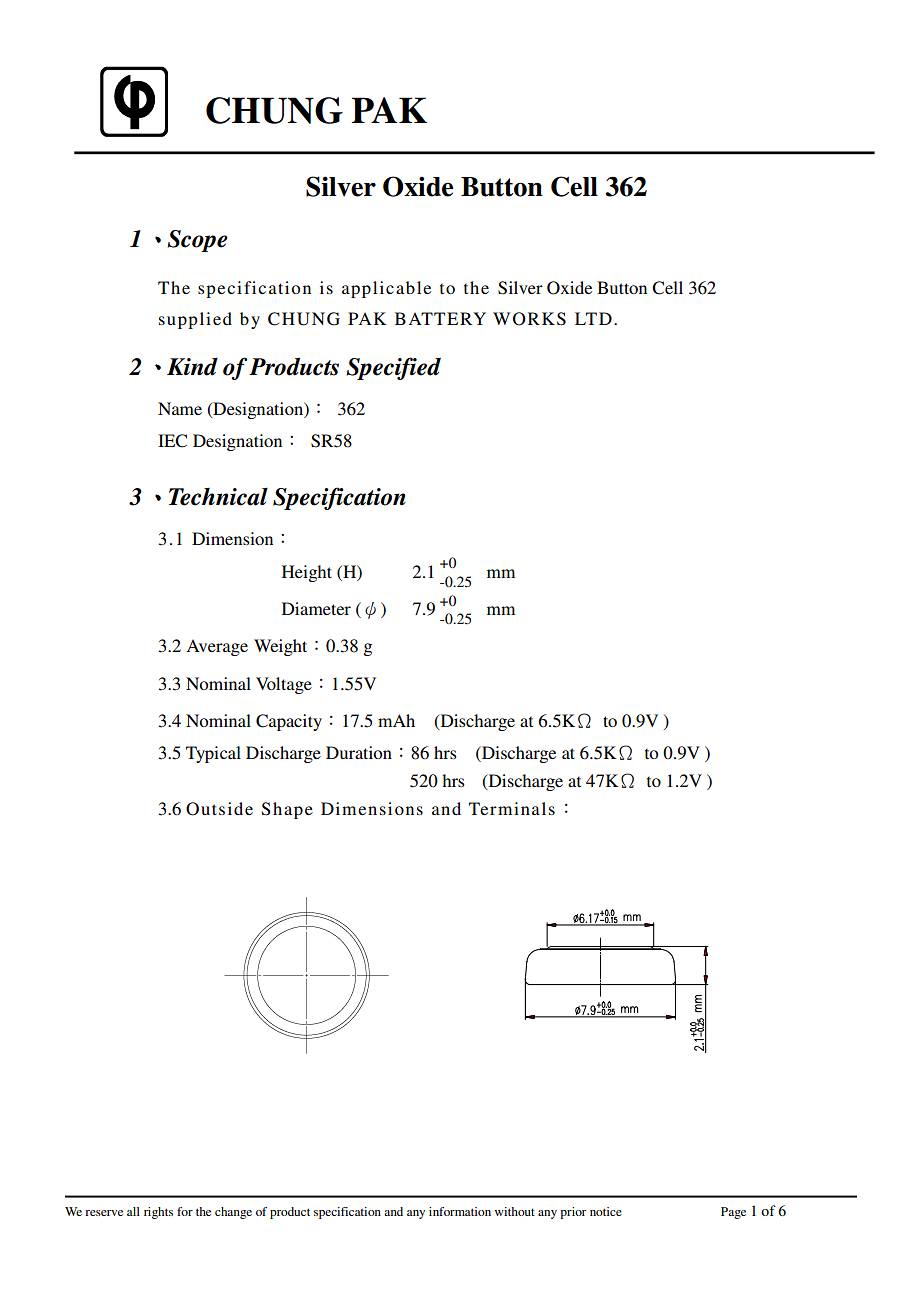 The image size is (924, 1308). What do you see at coordinates (512, 808) in the screenshot?
I see `Terminals` at bounding box center [512, 808].
